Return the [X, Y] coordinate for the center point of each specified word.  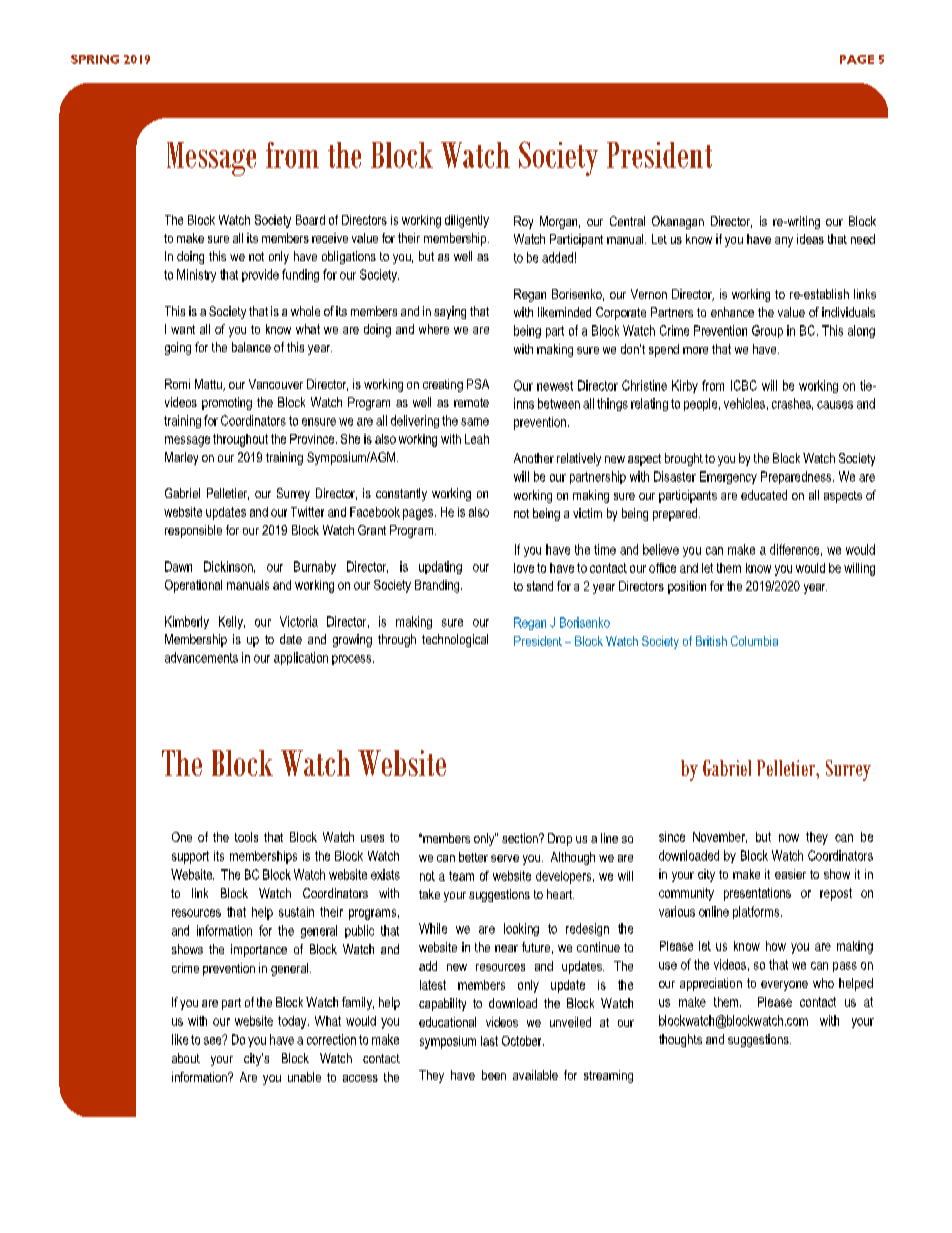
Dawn [178, 566]
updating [440, 567]
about [186, 1058]
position [687, 587]
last [489, 1041]
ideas [810, 239]
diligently [467, 221]
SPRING [95, 59]
